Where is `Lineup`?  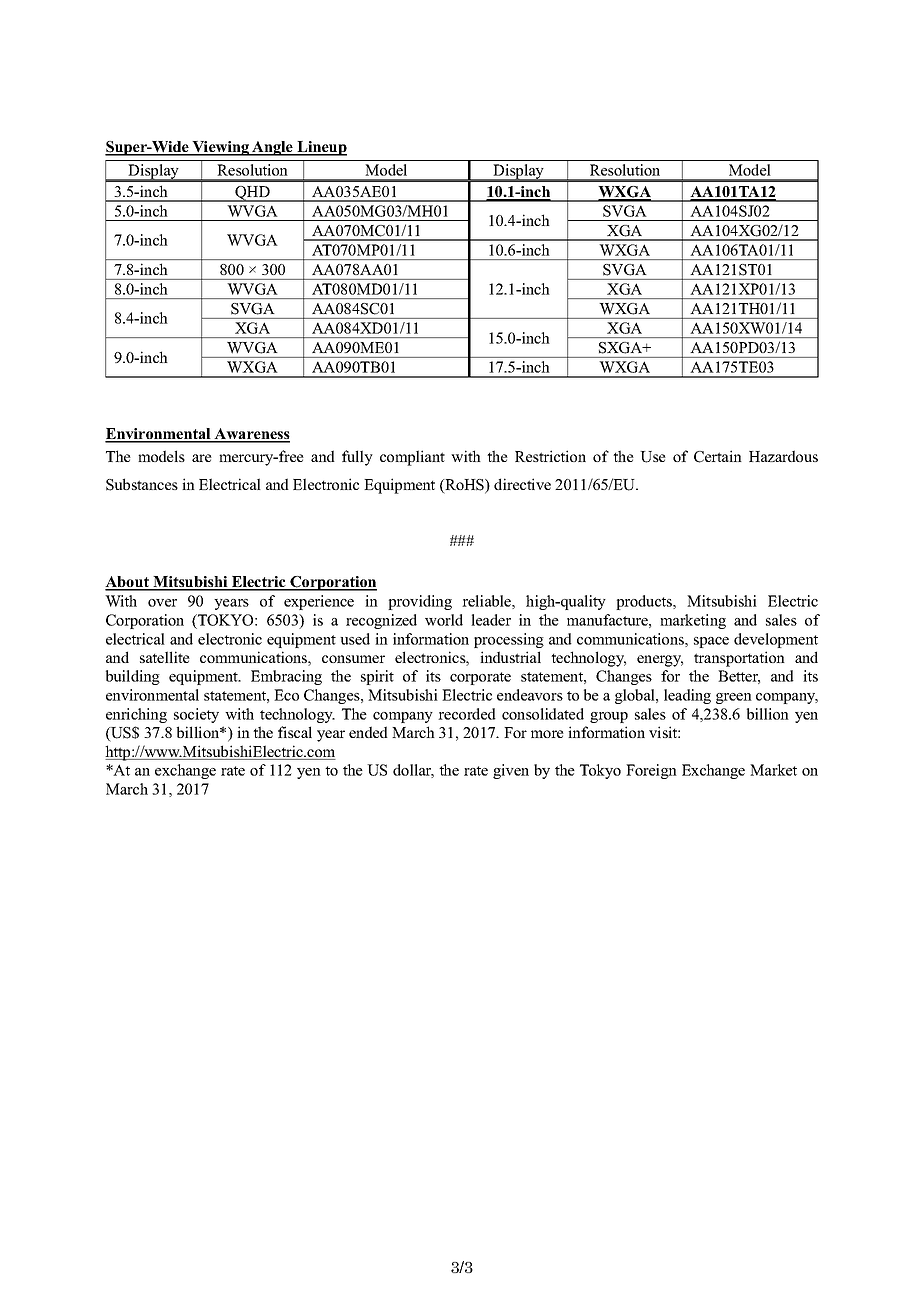
Lineup is located at coordinates (321, 148).
